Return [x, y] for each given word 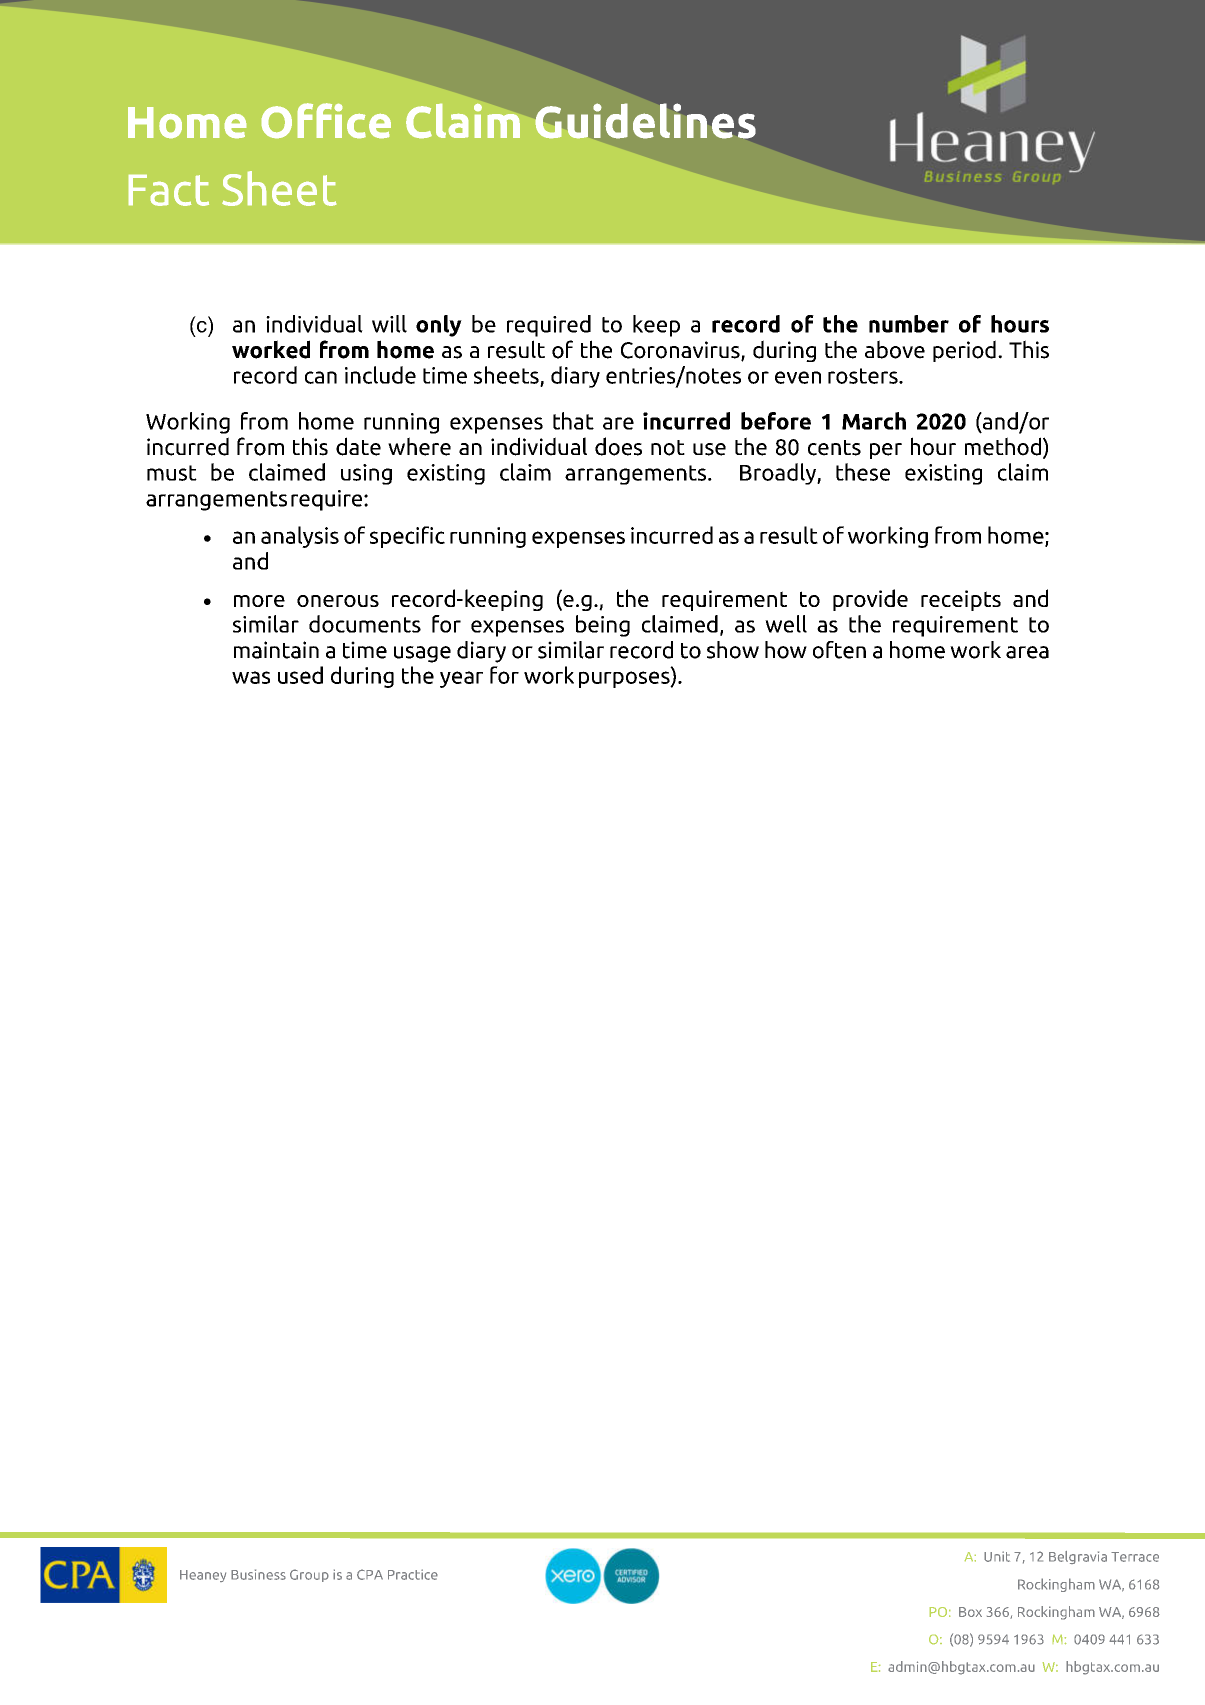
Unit [997, 1556]
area [1027, 652]
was [251, 677]
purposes [625, 679]
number [909, 324]
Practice [413, 1574]
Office [326, 120]
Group [309, 1575]
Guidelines [645, 121]
